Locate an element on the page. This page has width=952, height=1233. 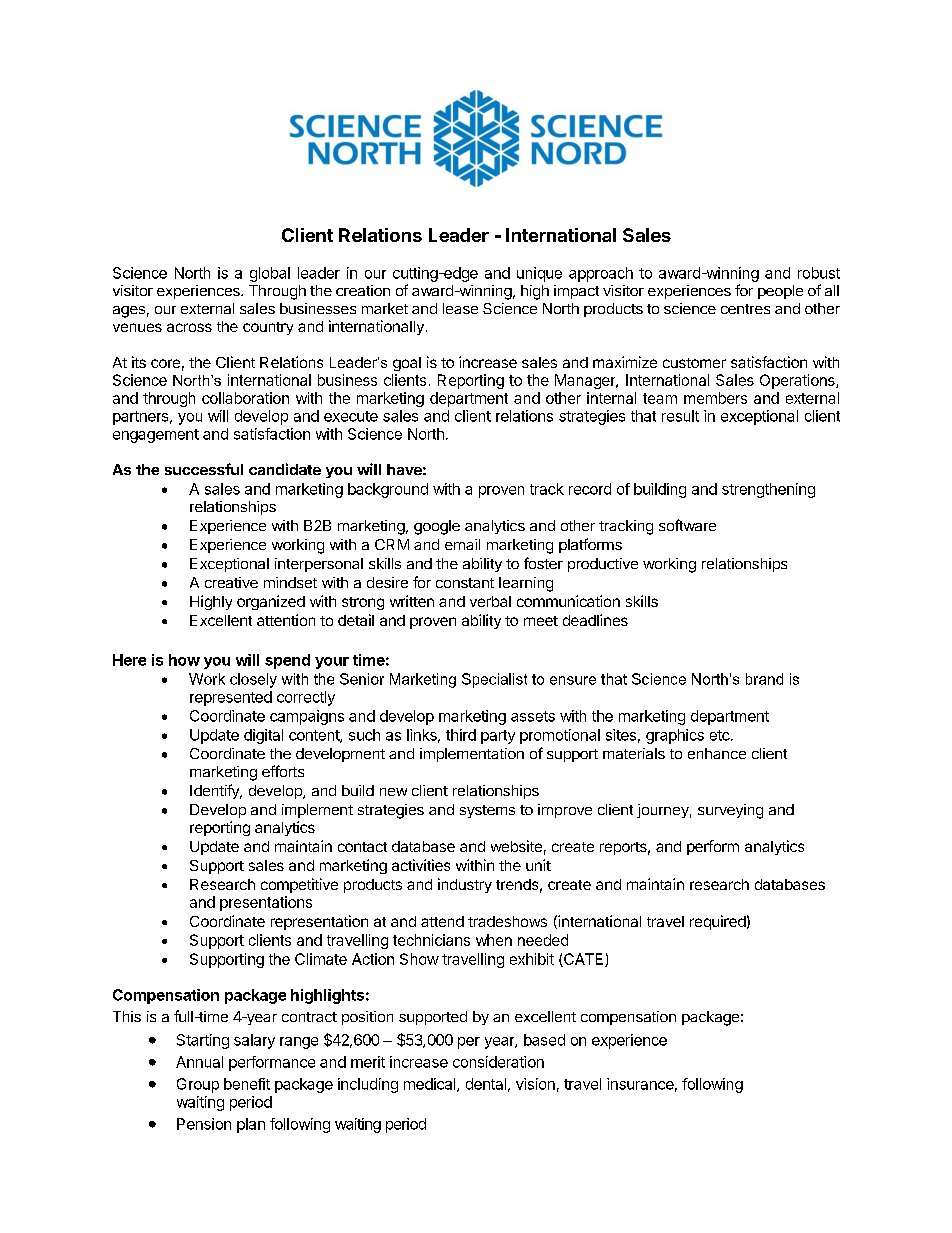
Group is located at coordinates (198, 1085).
